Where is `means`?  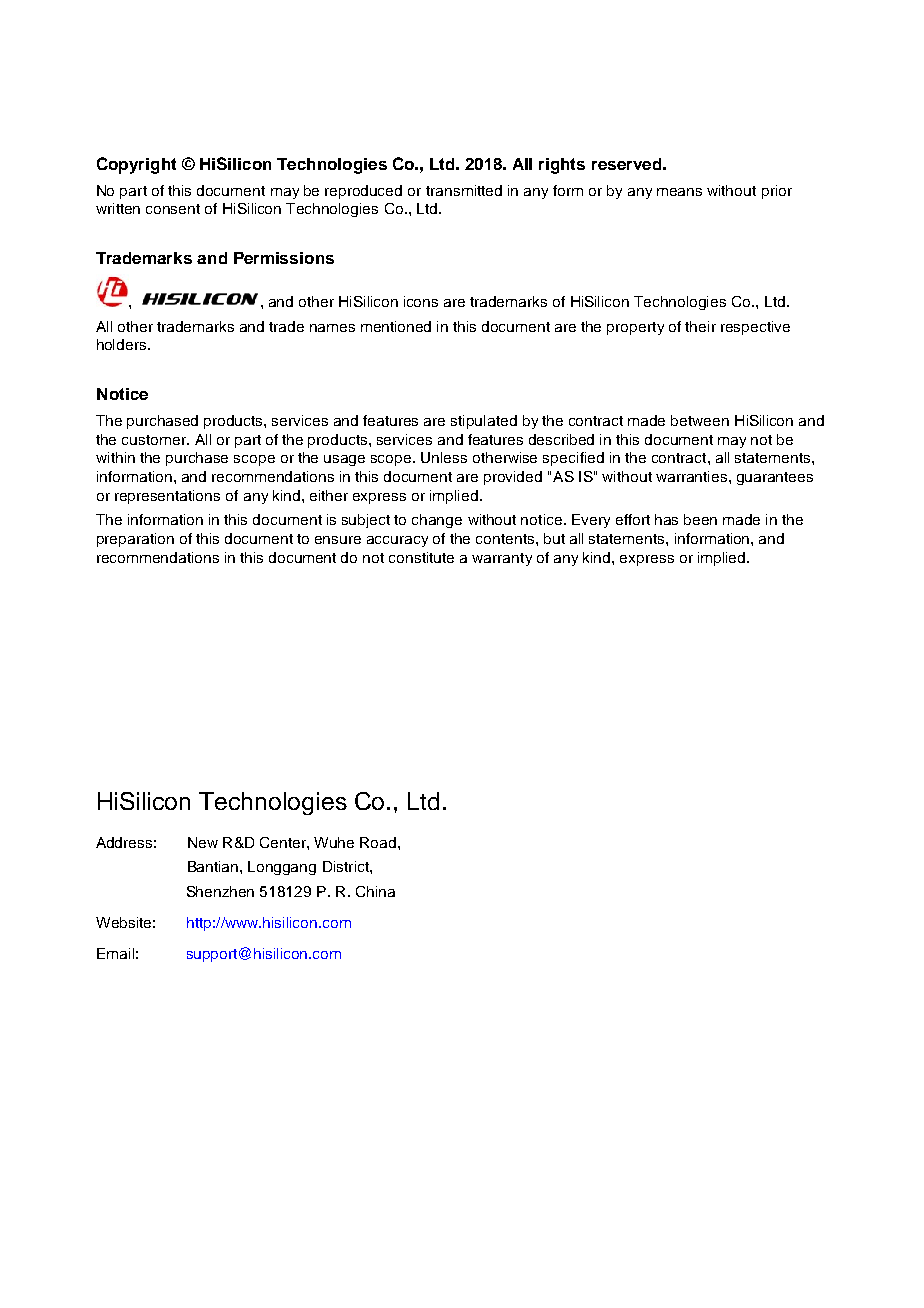
means is located at coordinates (679, 192).
